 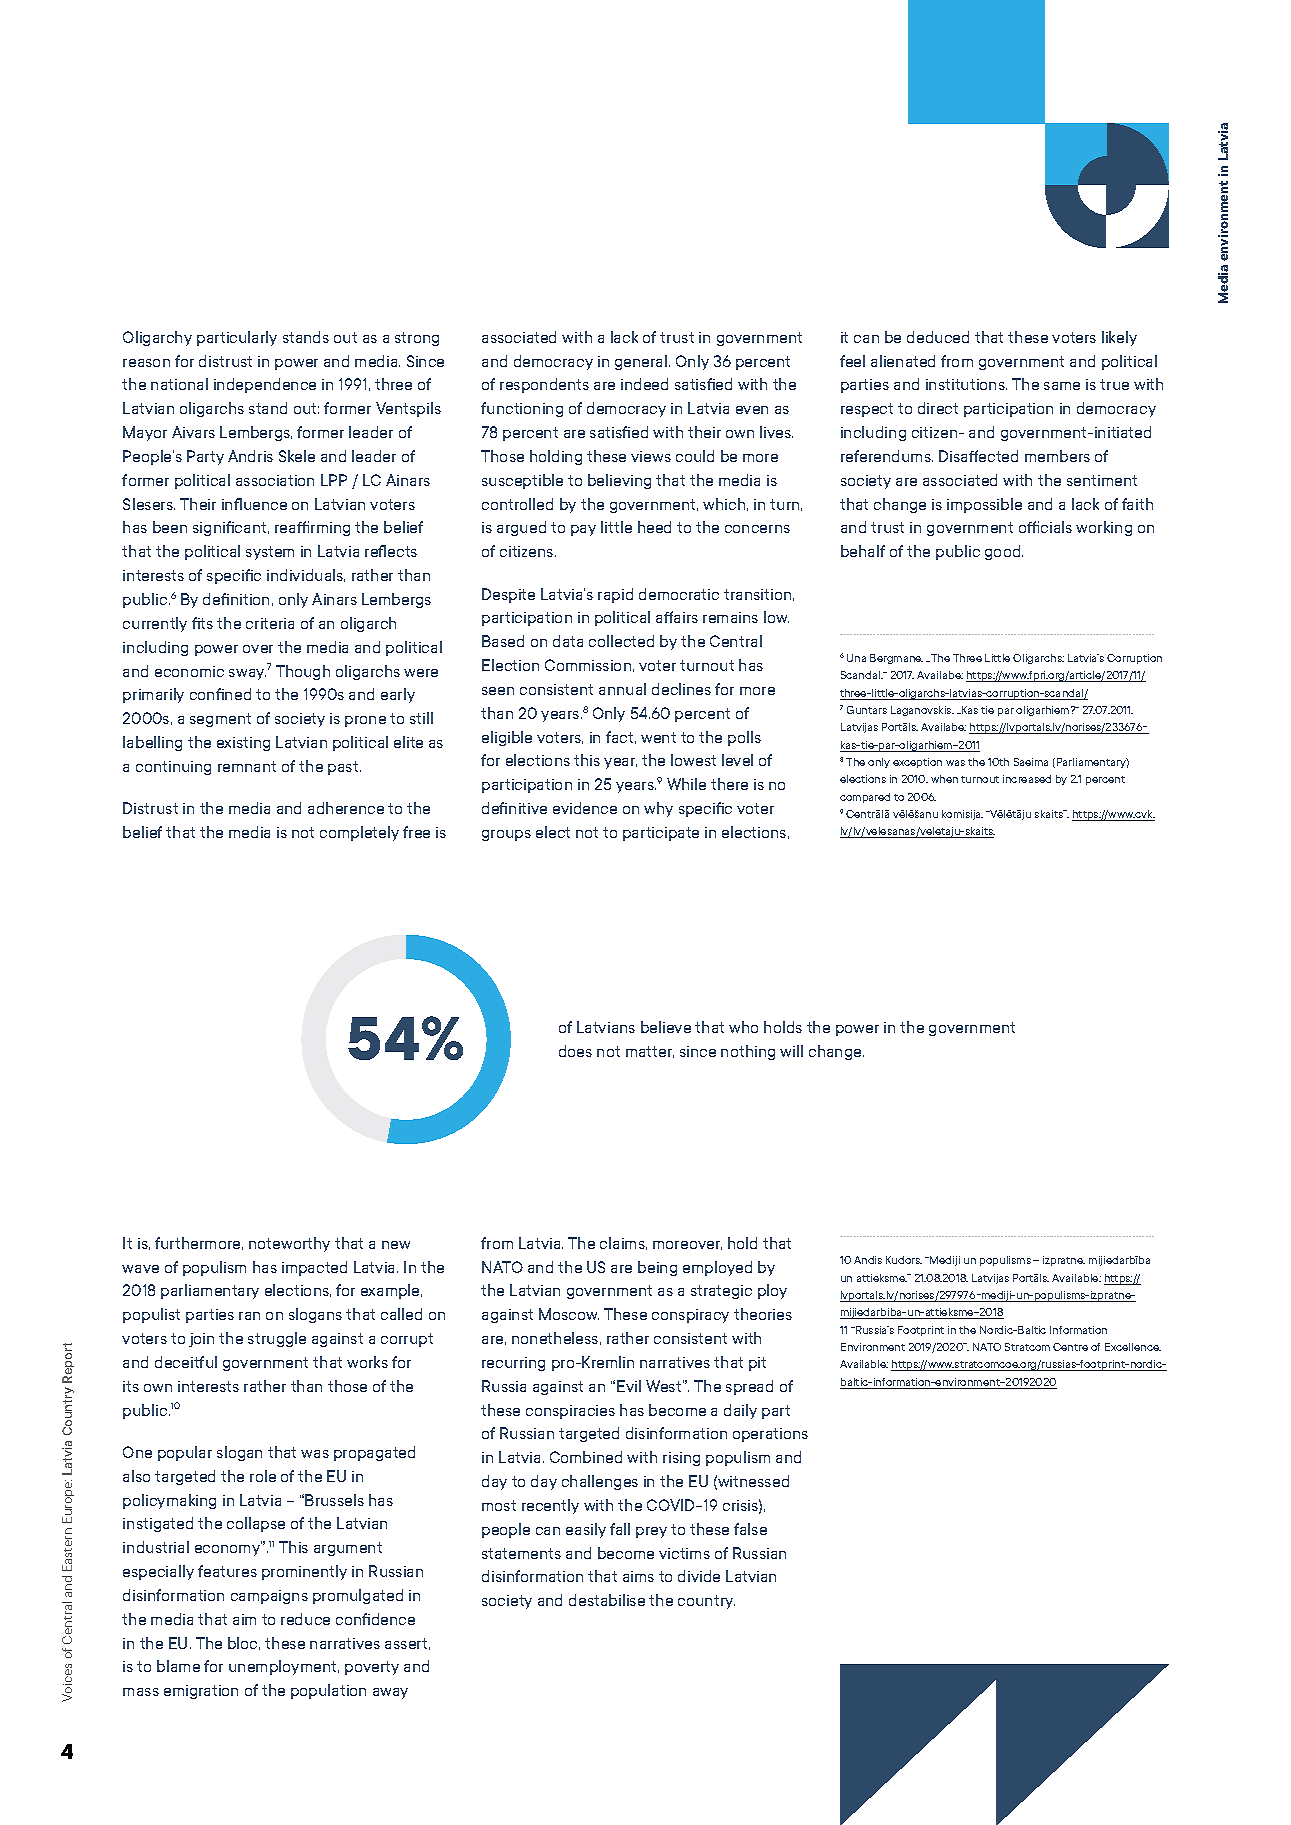 I want to click on indeed, so click(x=644, y=384).
